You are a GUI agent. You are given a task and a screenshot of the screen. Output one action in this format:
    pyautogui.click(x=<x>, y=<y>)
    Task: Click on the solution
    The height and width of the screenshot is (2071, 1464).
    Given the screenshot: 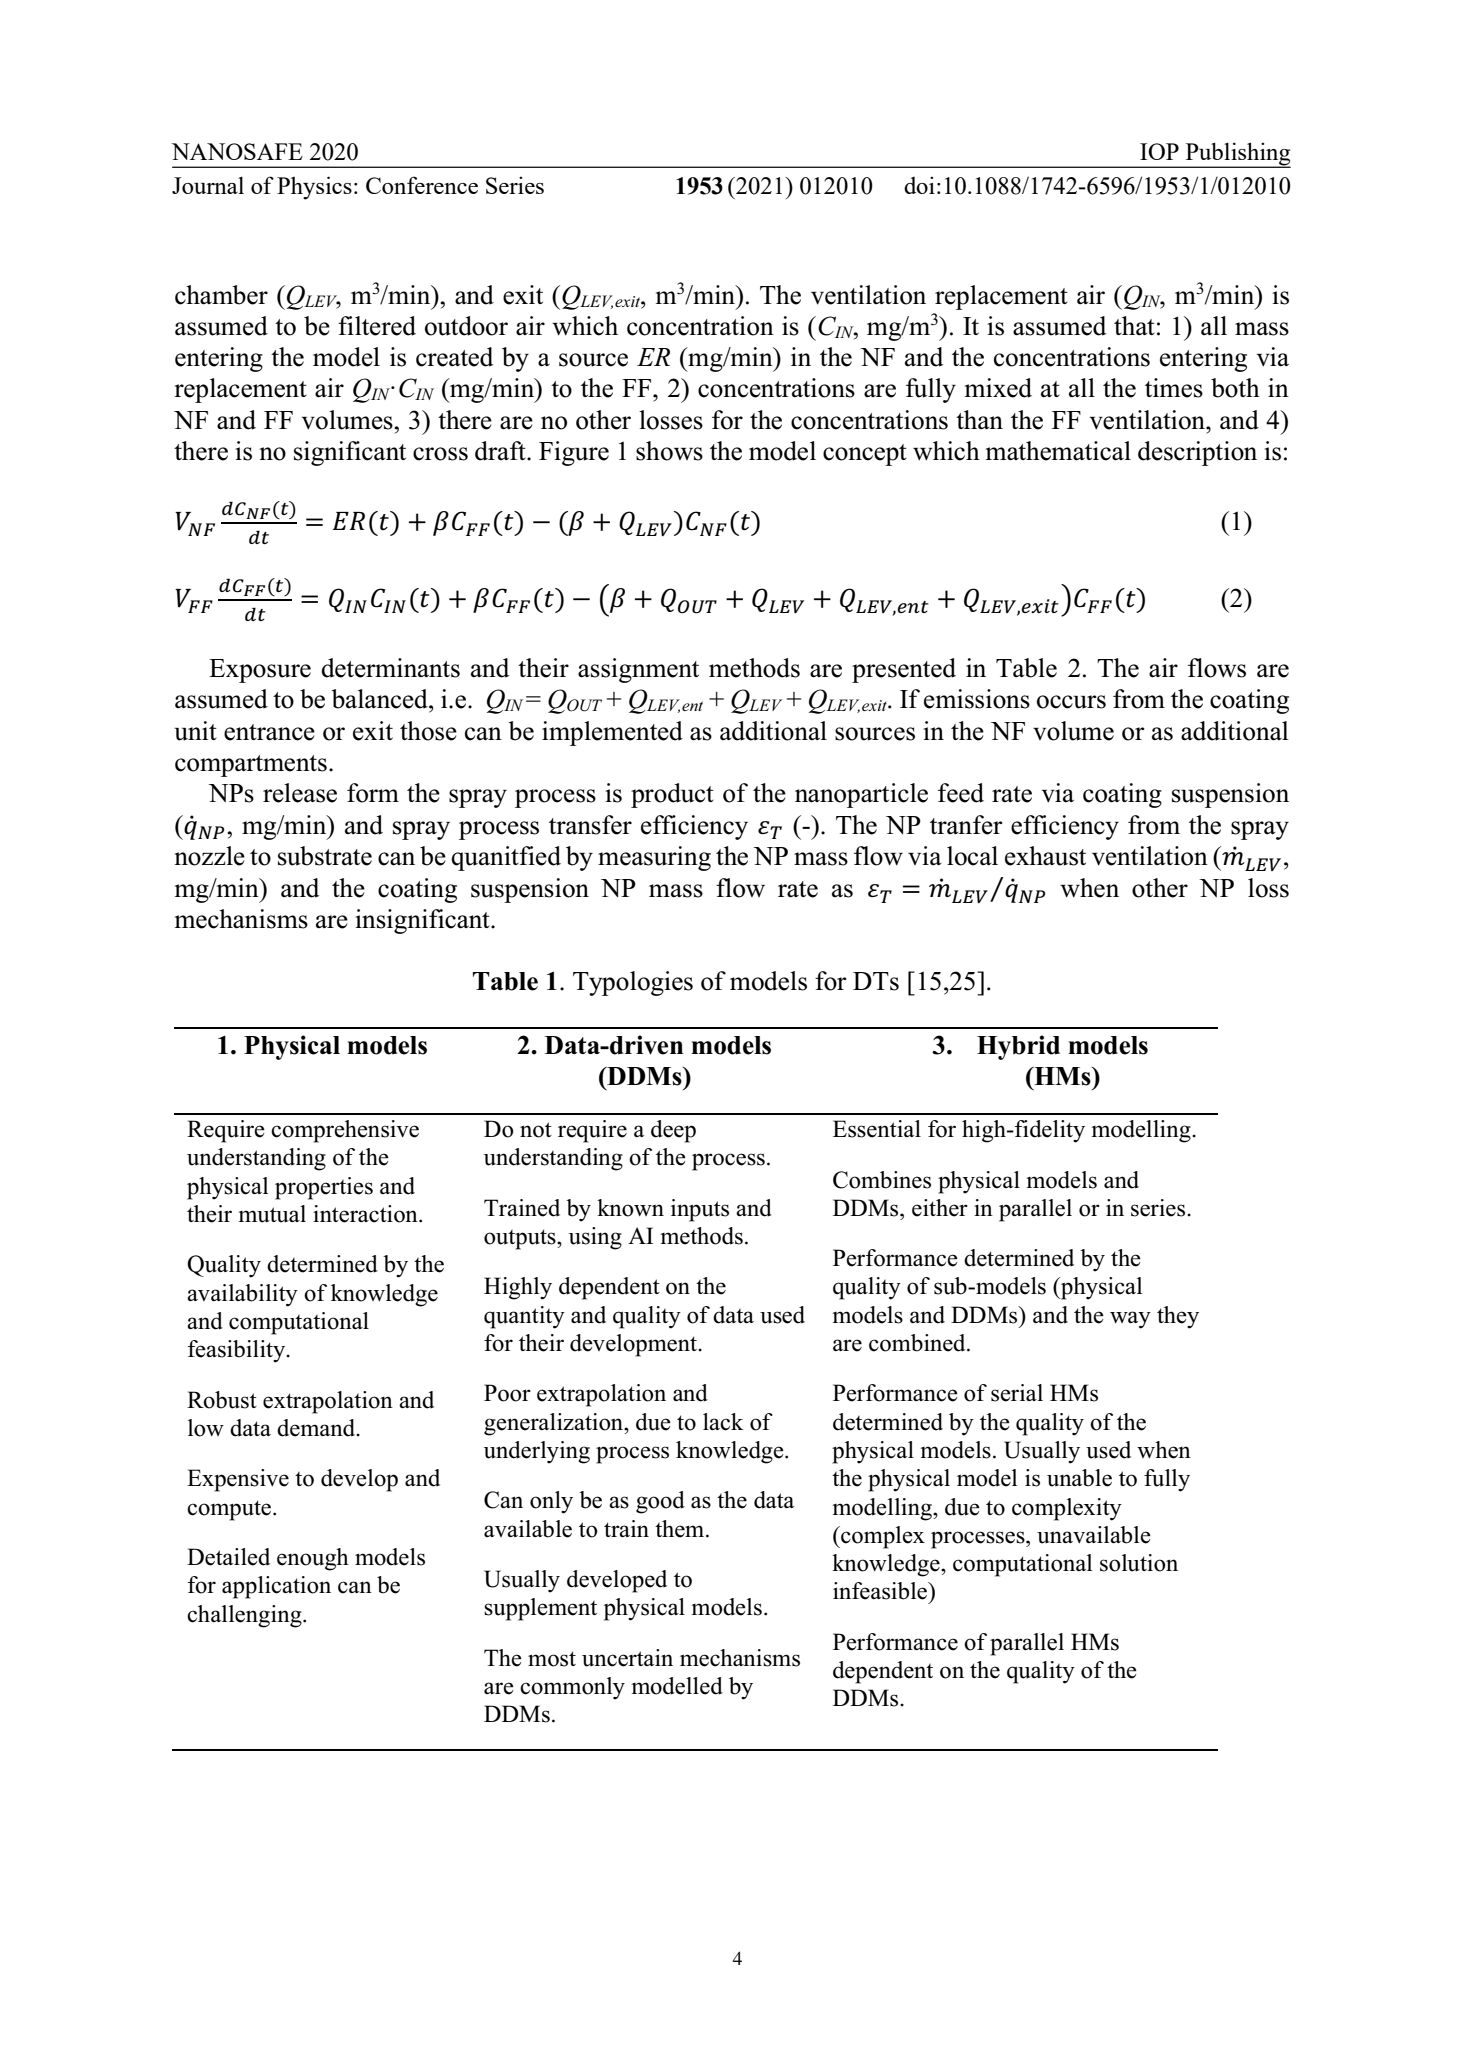 What is the action you would take?
    pyautogui.click(x=1139, y=1563)
